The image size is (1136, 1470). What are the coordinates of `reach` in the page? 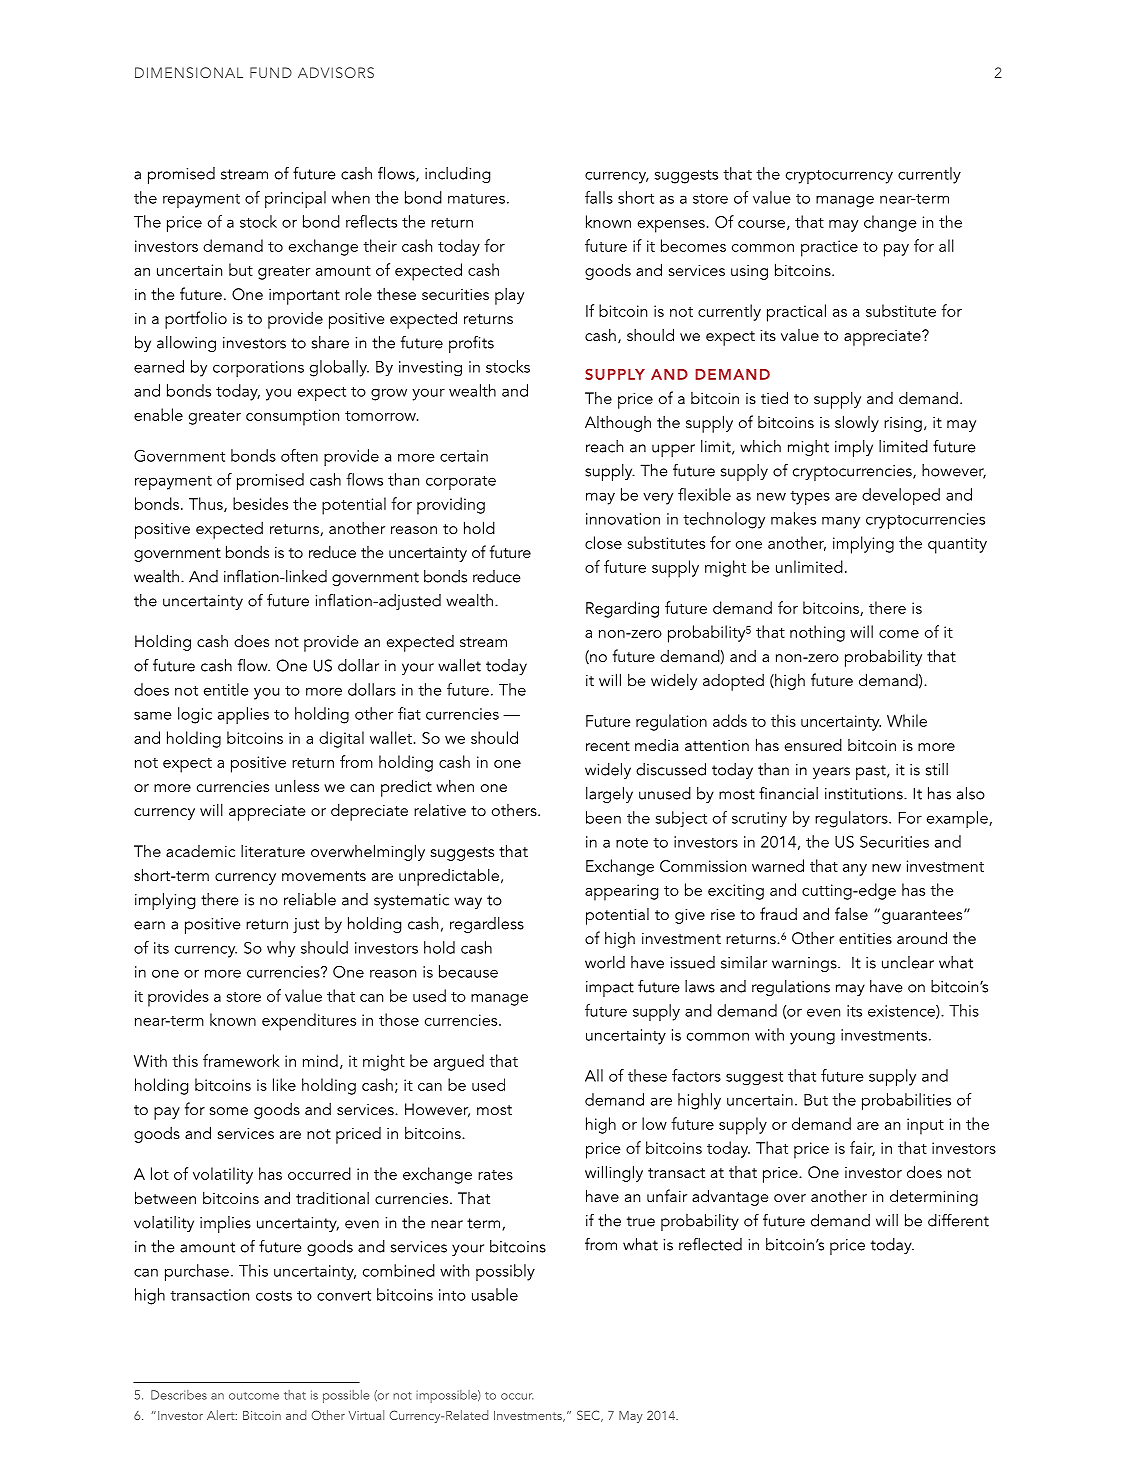 It's located at (604, 446).
